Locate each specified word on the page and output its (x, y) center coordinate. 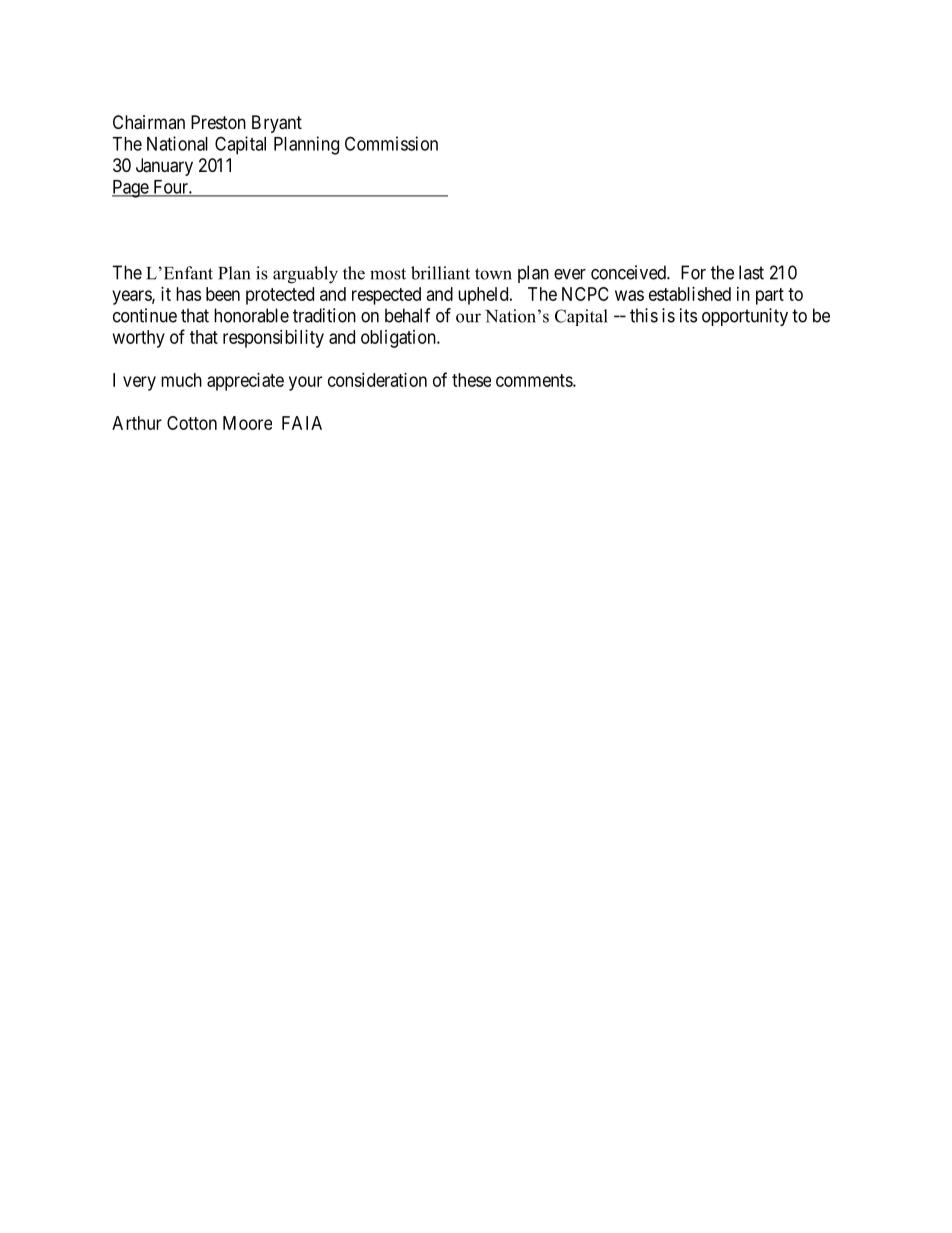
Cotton (192, 423)
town (493, 274)
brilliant (440, 273)
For (693, 272)
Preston (218, 122)
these (471, 380)
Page (131, 189)
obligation (399, 339)
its (688, 315)
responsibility (273, 339)
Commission (391, 143)
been (223, 294)
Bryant (277, 124)
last (751, 272)
